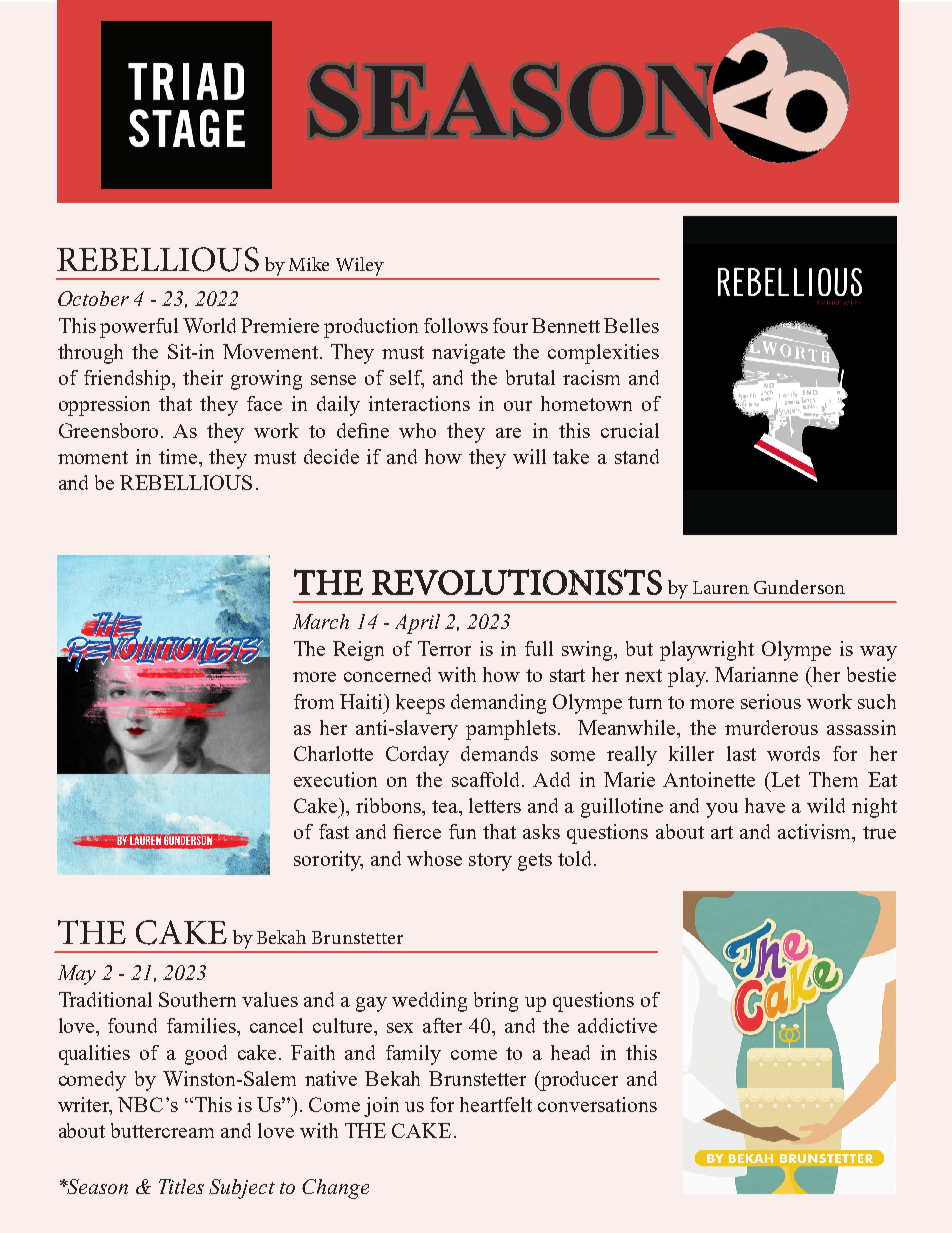 The image size is (952, 1233). Describe the element at coordinates (181, 1186) in the screenshot. I see `Titles` at that location.
